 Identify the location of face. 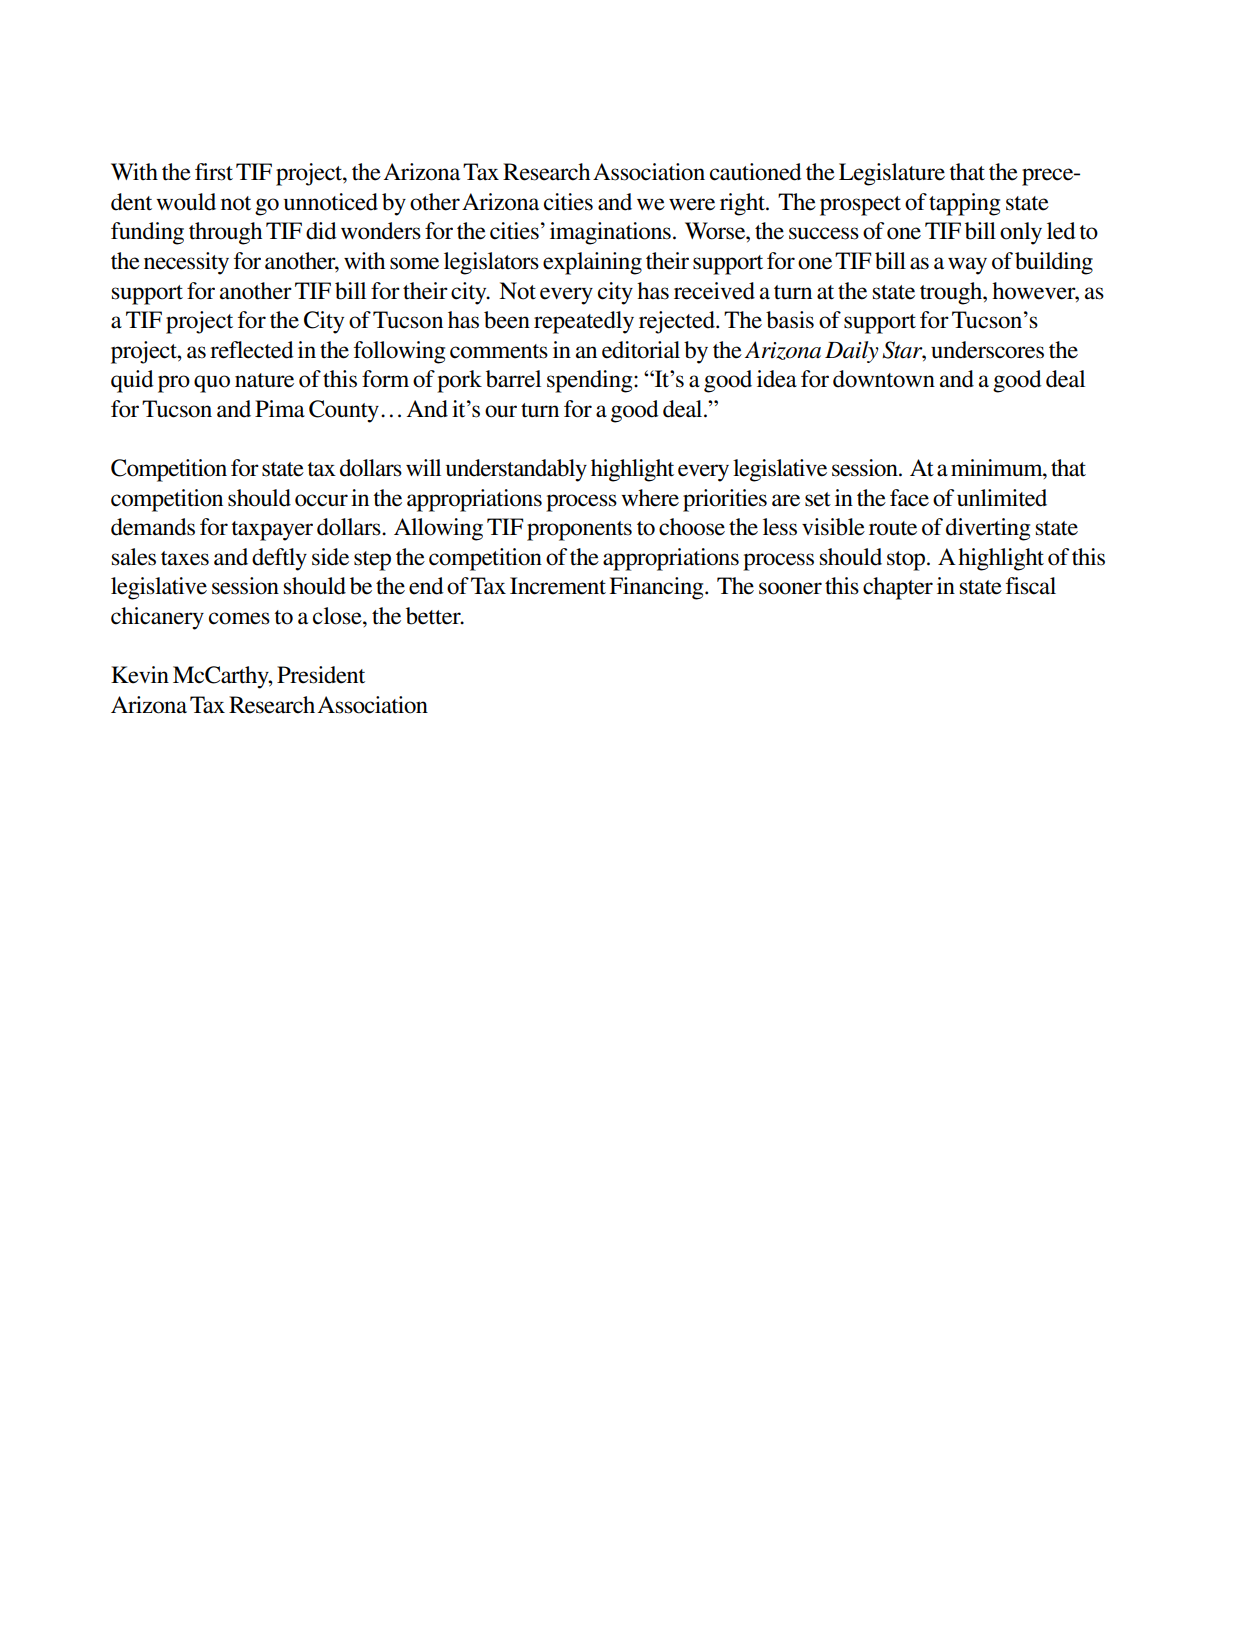
(909, 498).
